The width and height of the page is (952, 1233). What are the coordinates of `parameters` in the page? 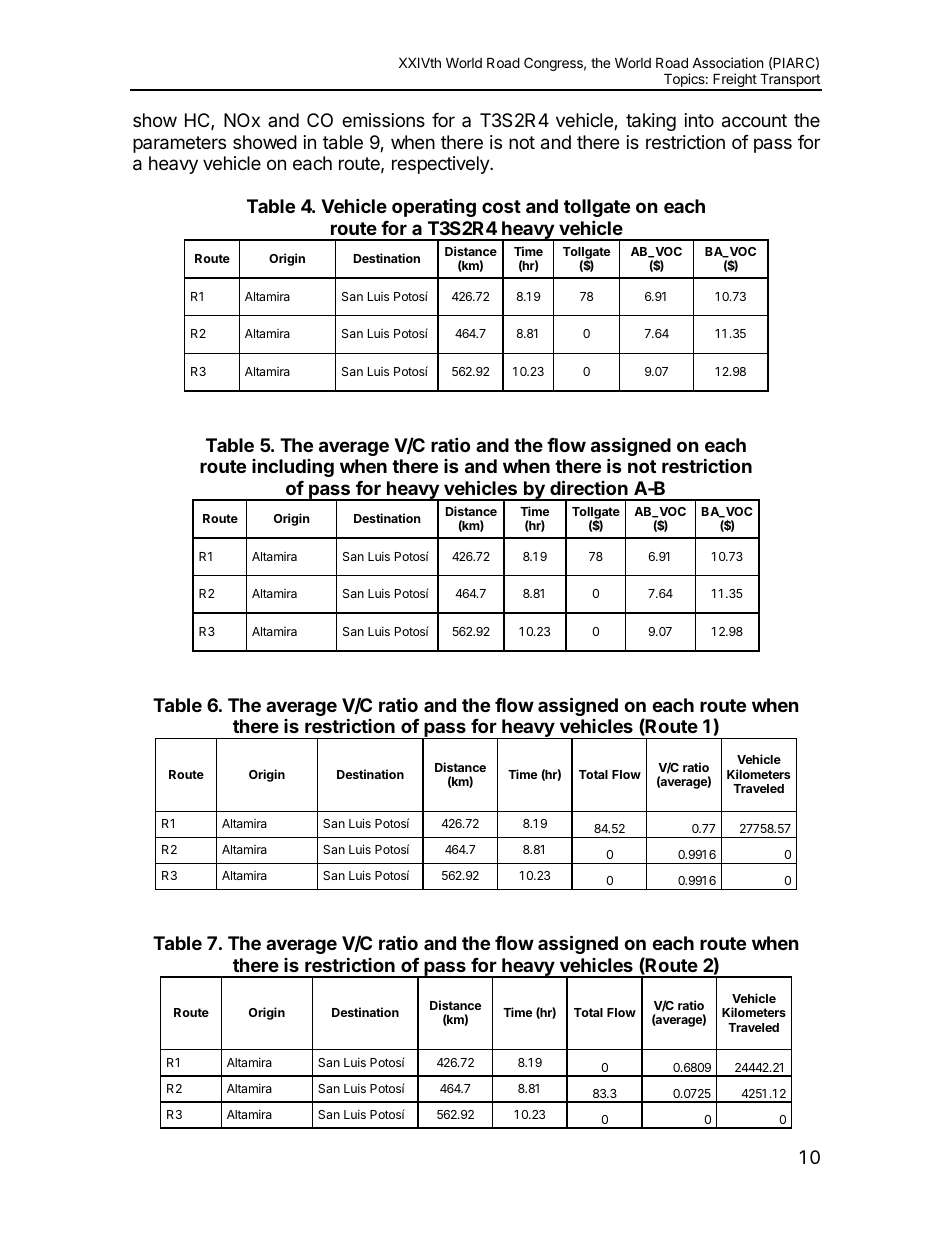 It's located at (179, 144).
